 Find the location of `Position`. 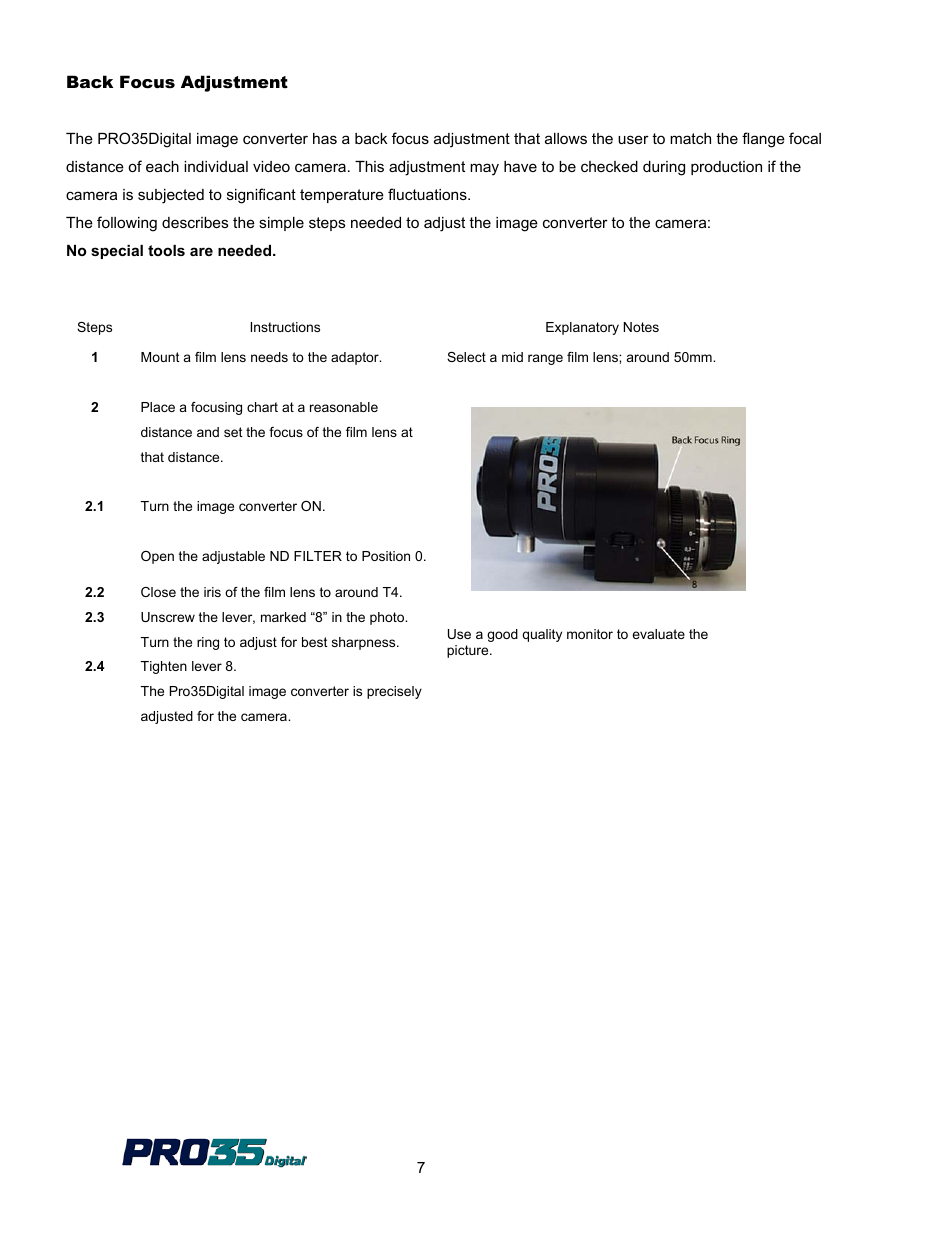

Position is located at coordinates (386, 556).
